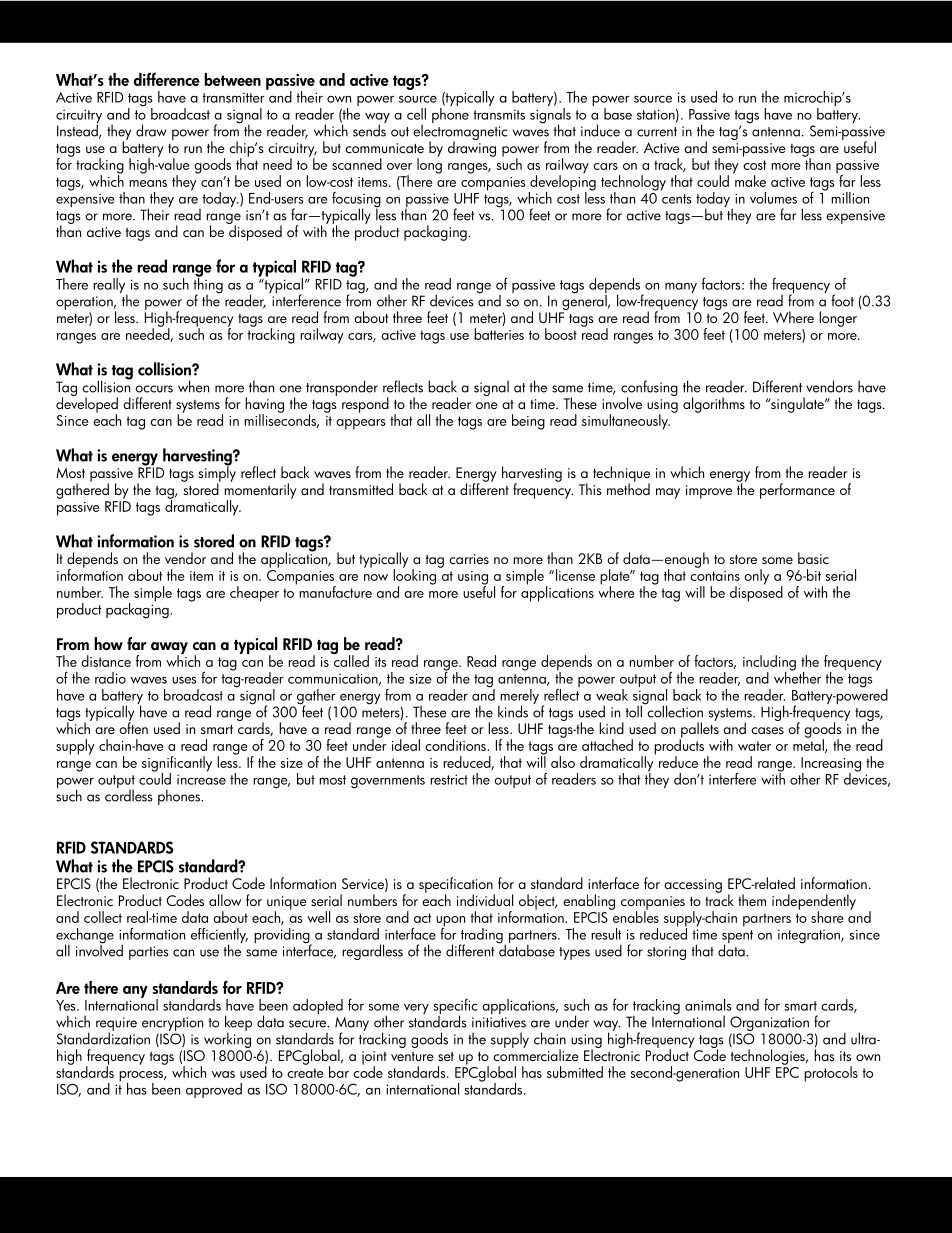 This screenshot has height=1233, width=952. What do you see at coordinates (469, 559) in the screenshot?
I see `carries` at bounding box center [469, 559].
